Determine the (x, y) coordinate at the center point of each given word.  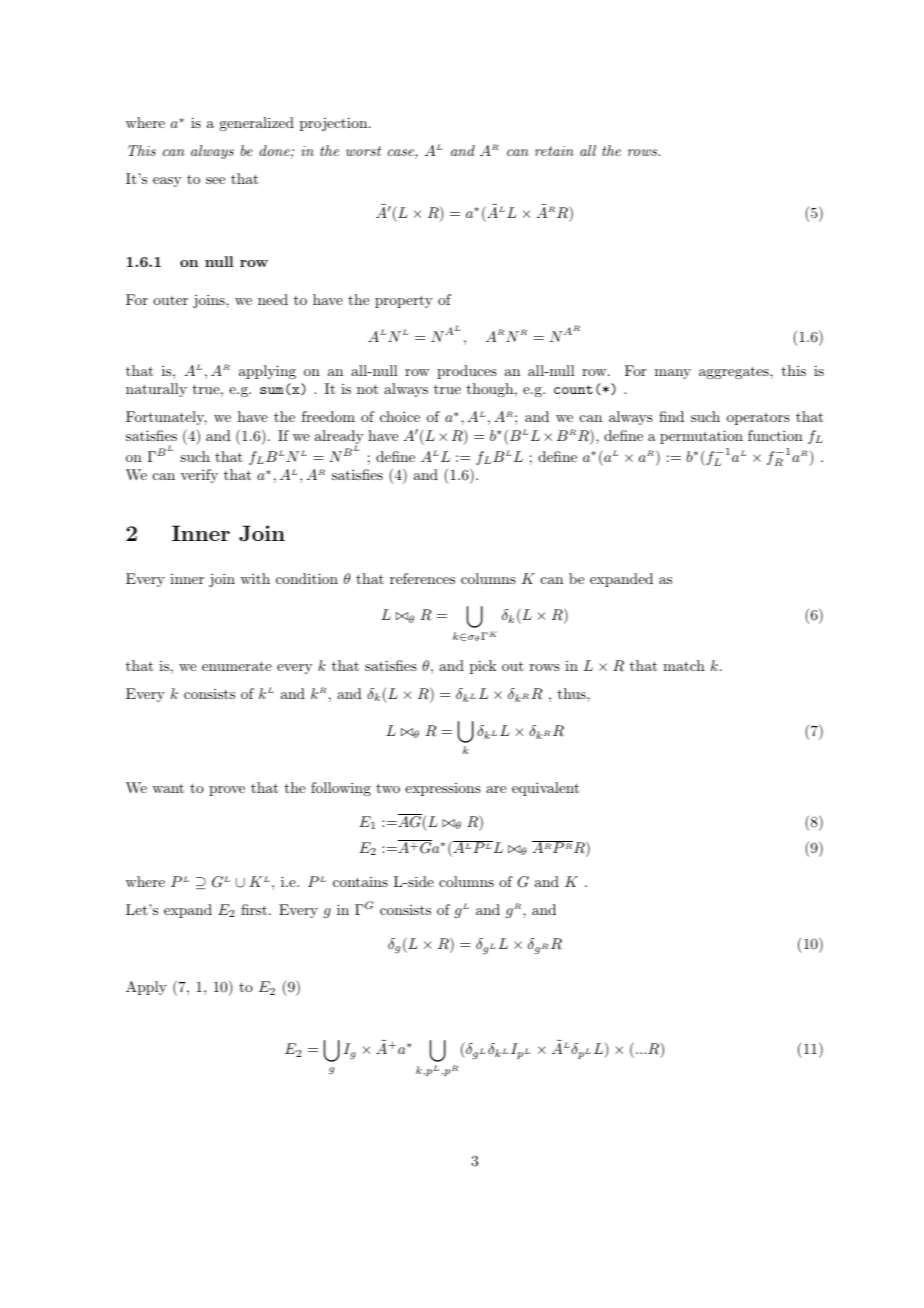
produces (467, 372)
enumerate (237, 666)
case (402, 154)
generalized (256, 124)
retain (554, 151)
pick (483, 667)
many (673, 374)
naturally (156, 390)
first (254, 909)
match (684, 665)
